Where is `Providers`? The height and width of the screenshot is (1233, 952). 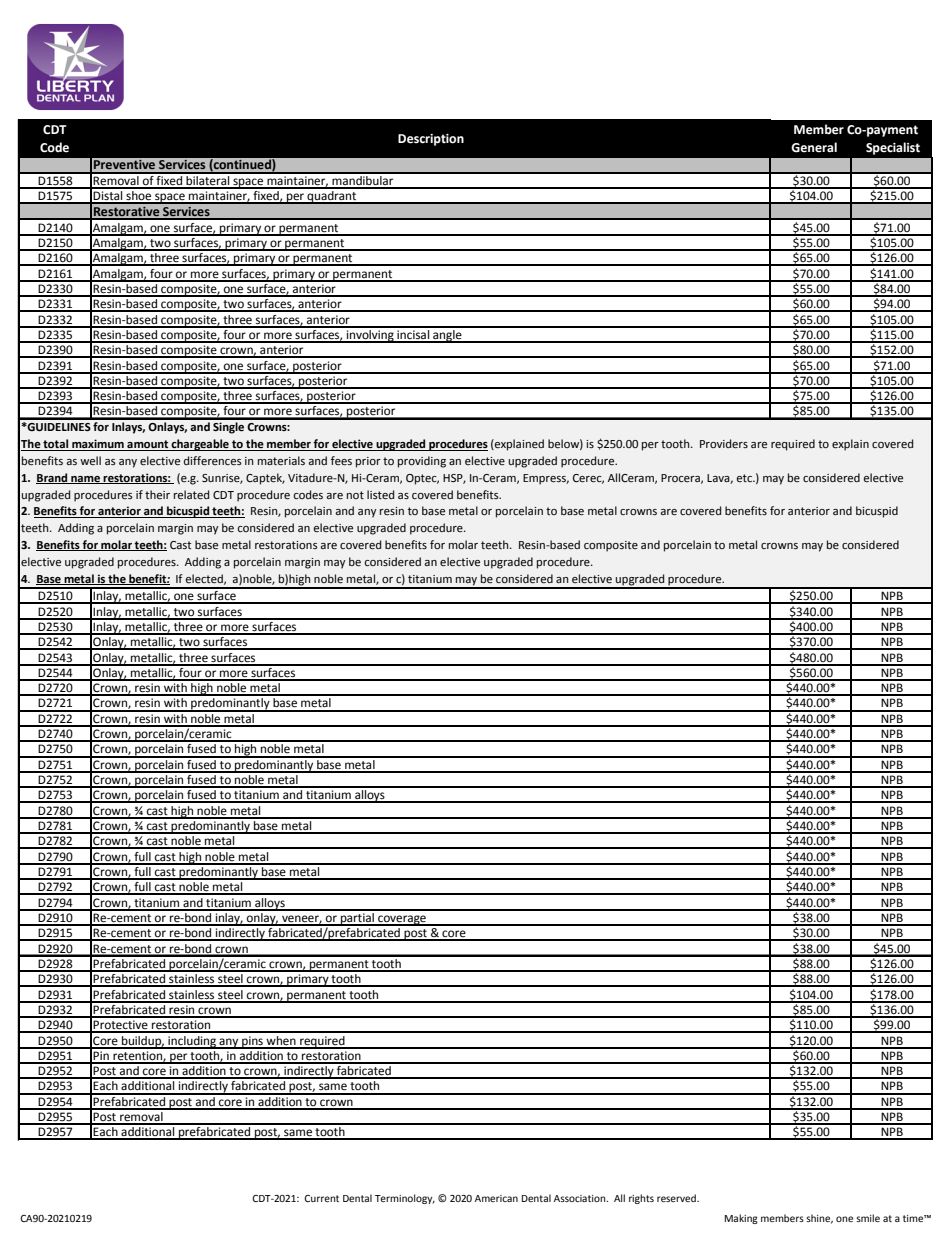
Providers is located at coordinates (724, 444).
